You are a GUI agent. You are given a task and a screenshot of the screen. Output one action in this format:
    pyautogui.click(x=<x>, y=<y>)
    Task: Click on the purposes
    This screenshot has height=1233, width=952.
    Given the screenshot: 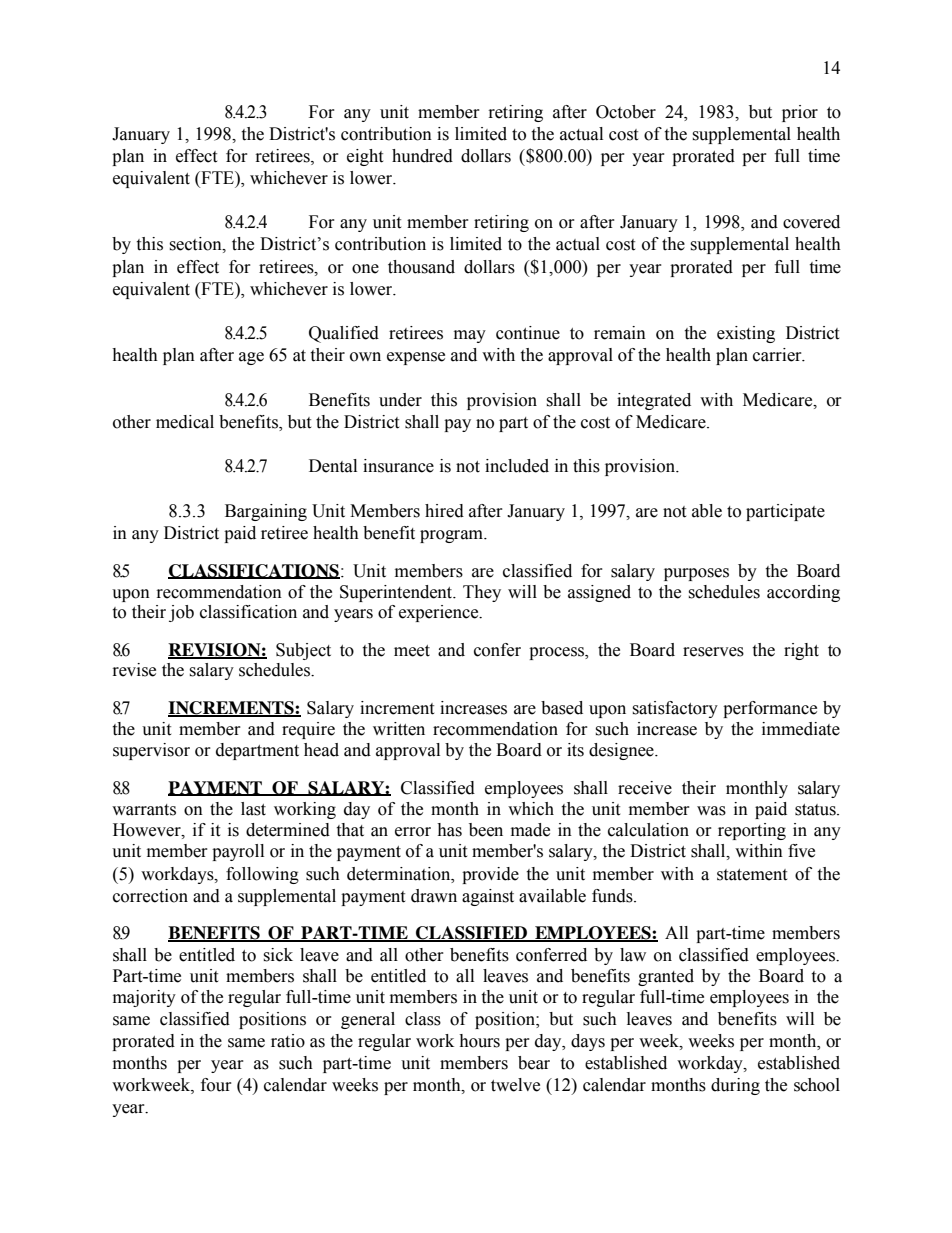 What is the action you would take?
    pyautogui.click(x=696, y=574)
